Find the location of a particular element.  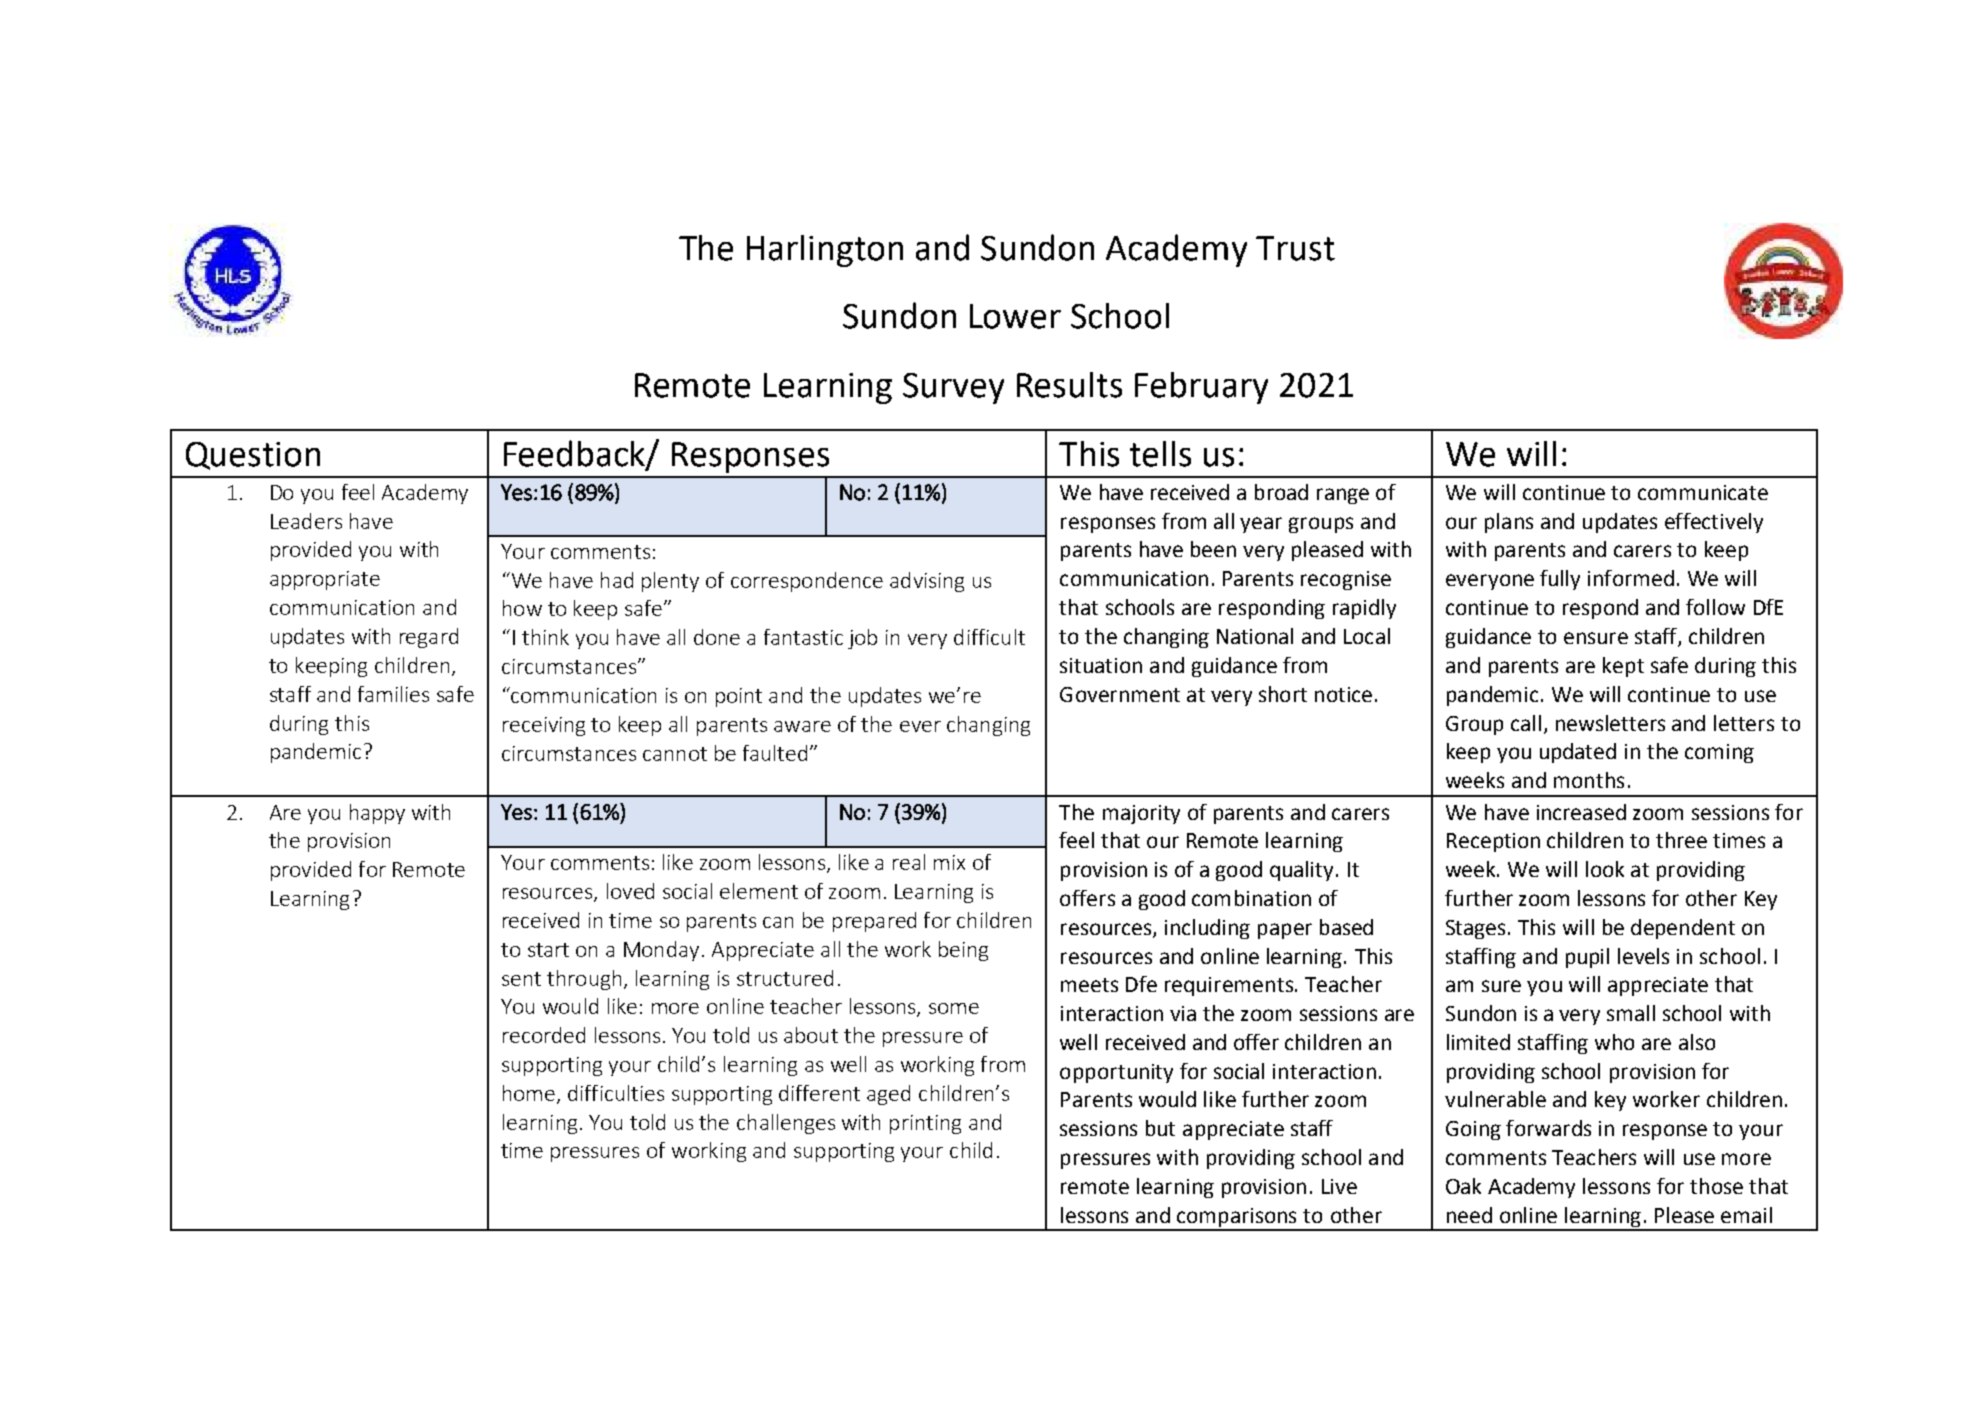

advising is located at coordinates (927, 582).
